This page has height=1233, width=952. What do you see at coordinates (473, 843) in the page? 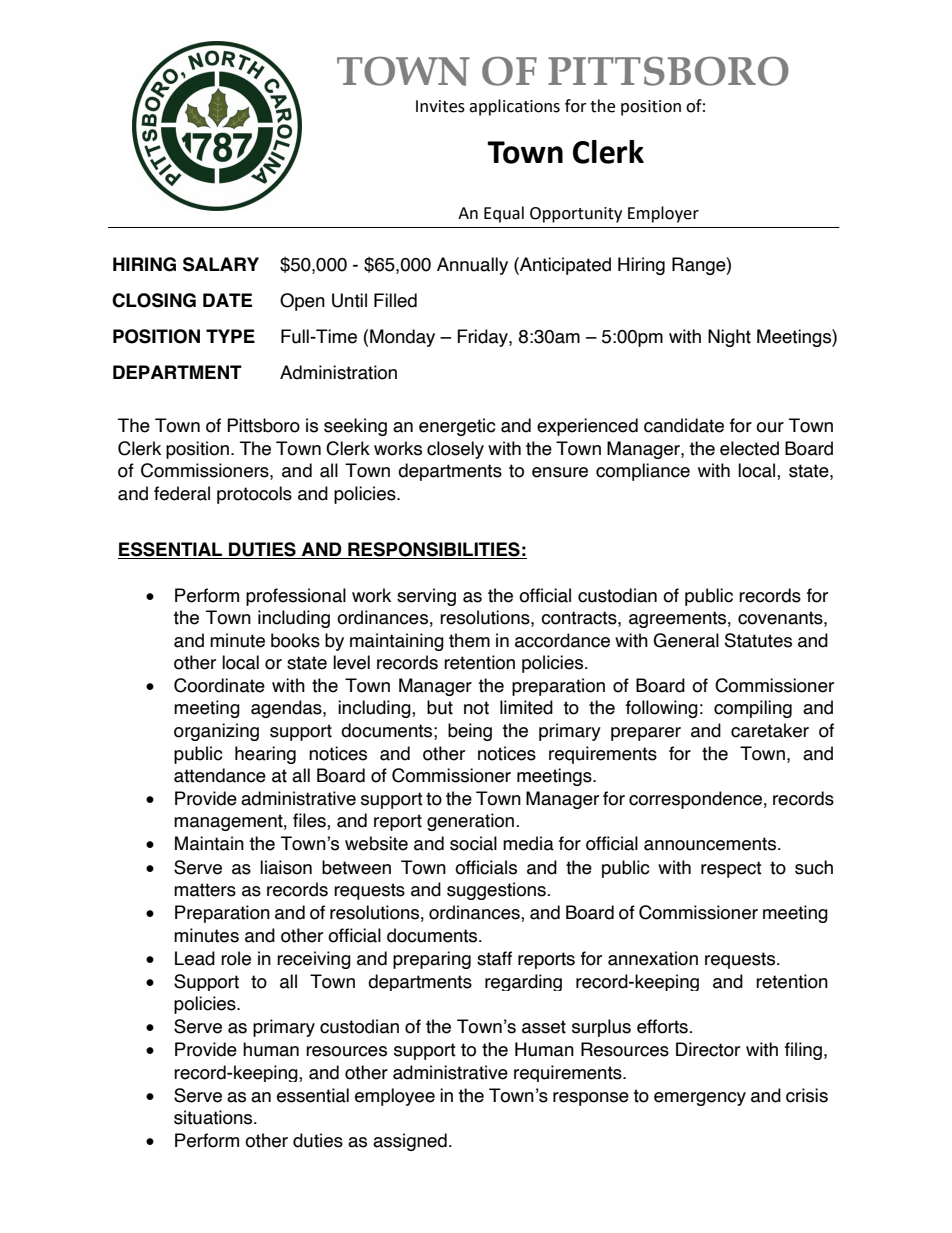
I see `social` at bounding box center [473, 843].
